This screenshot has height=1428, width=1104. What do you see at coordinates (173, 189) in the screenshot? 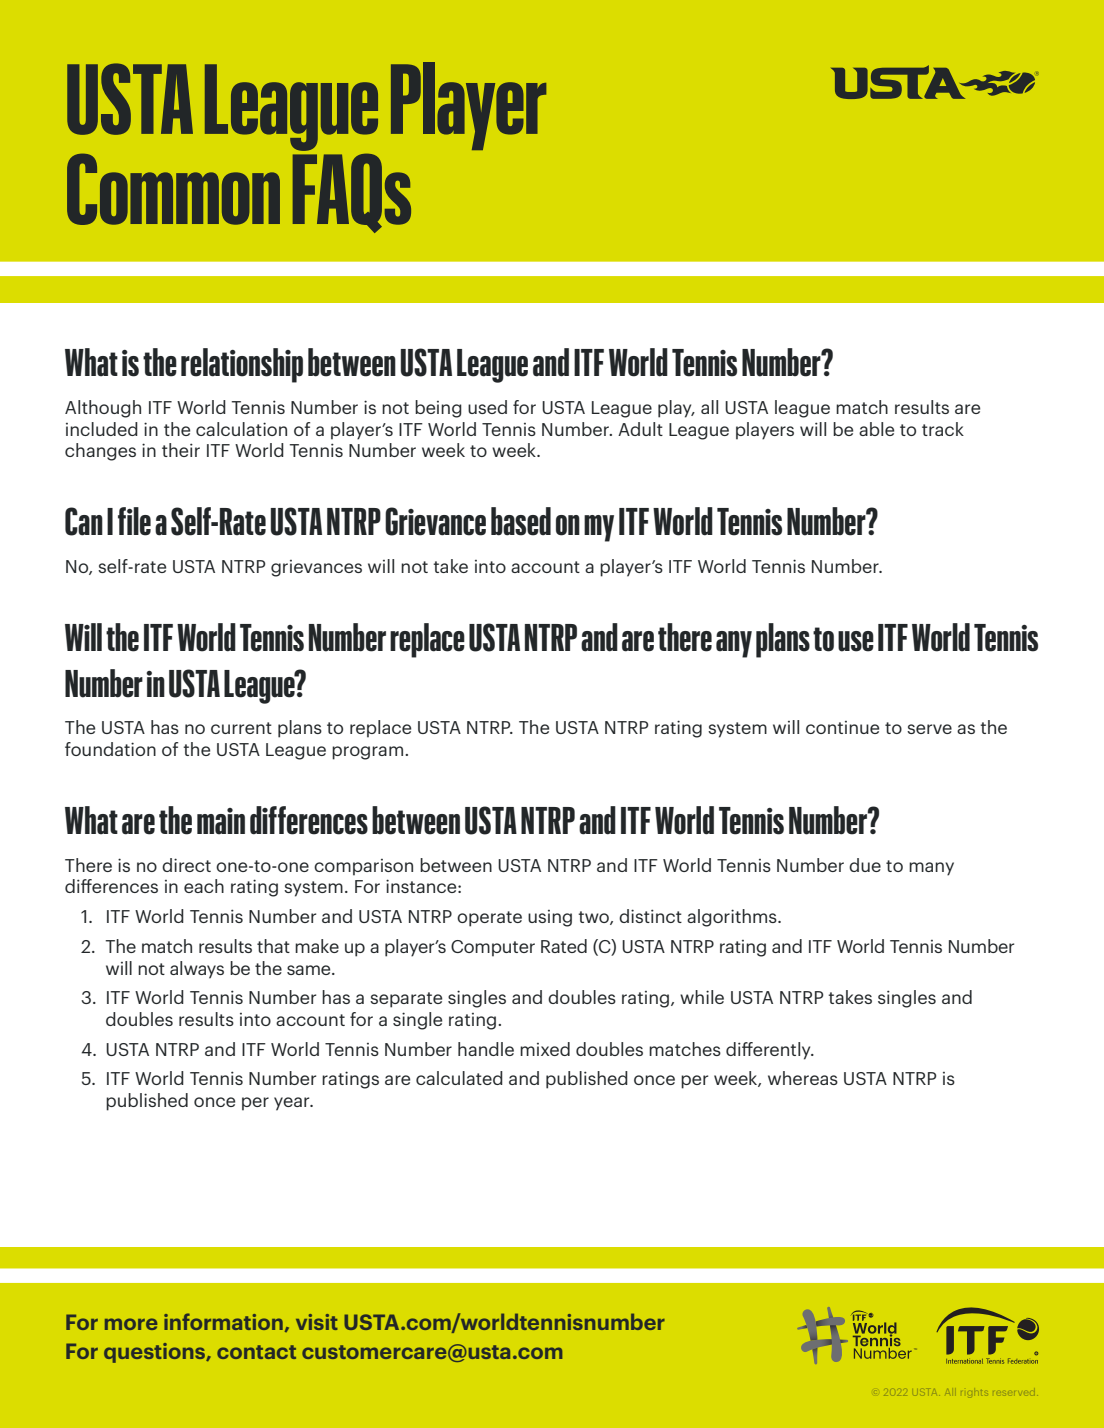
I see `Common` at bounding box center [173, 189].
